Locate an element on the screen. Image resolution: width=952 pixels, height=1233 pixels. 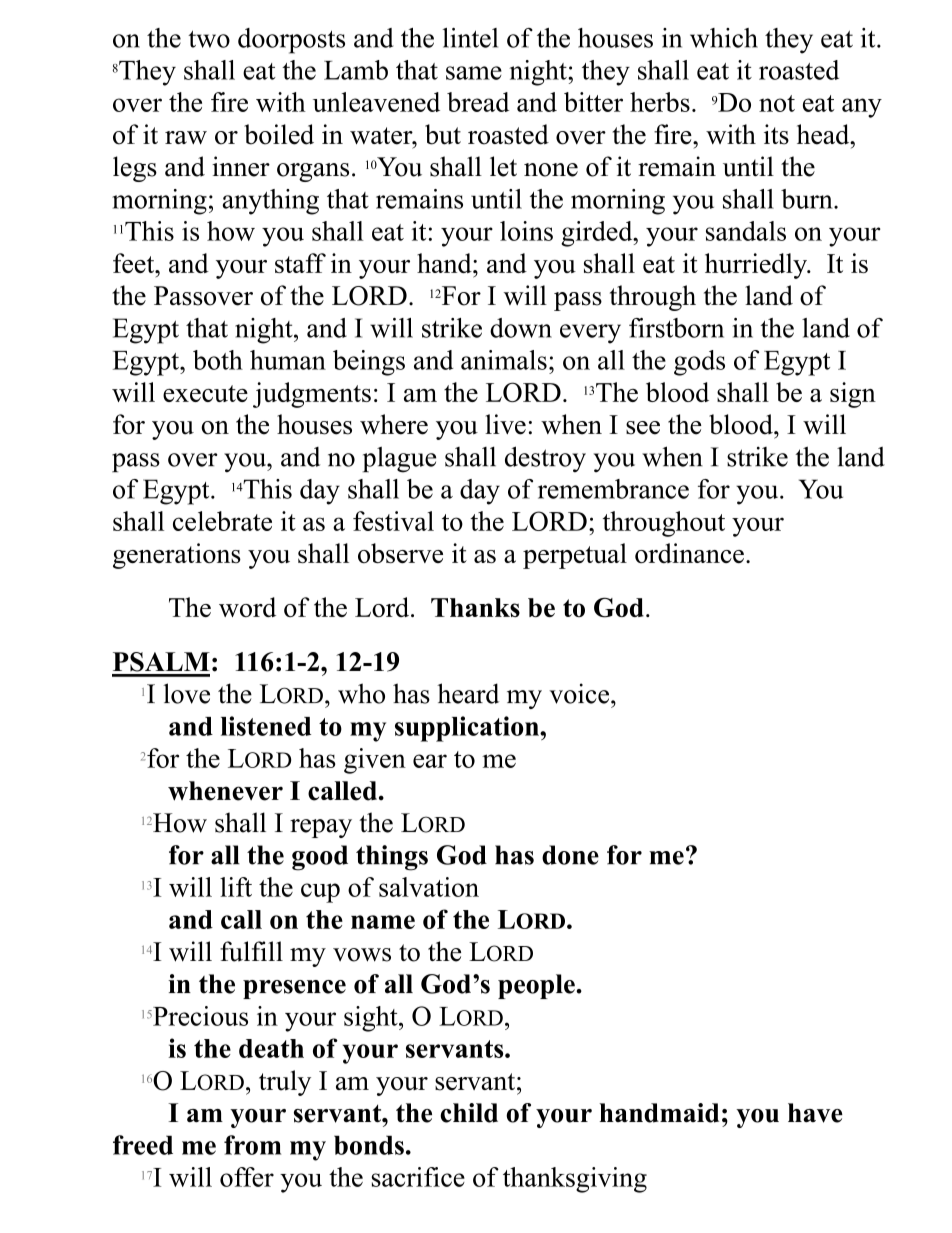
ordinance is located at coordinates (689, 553).
